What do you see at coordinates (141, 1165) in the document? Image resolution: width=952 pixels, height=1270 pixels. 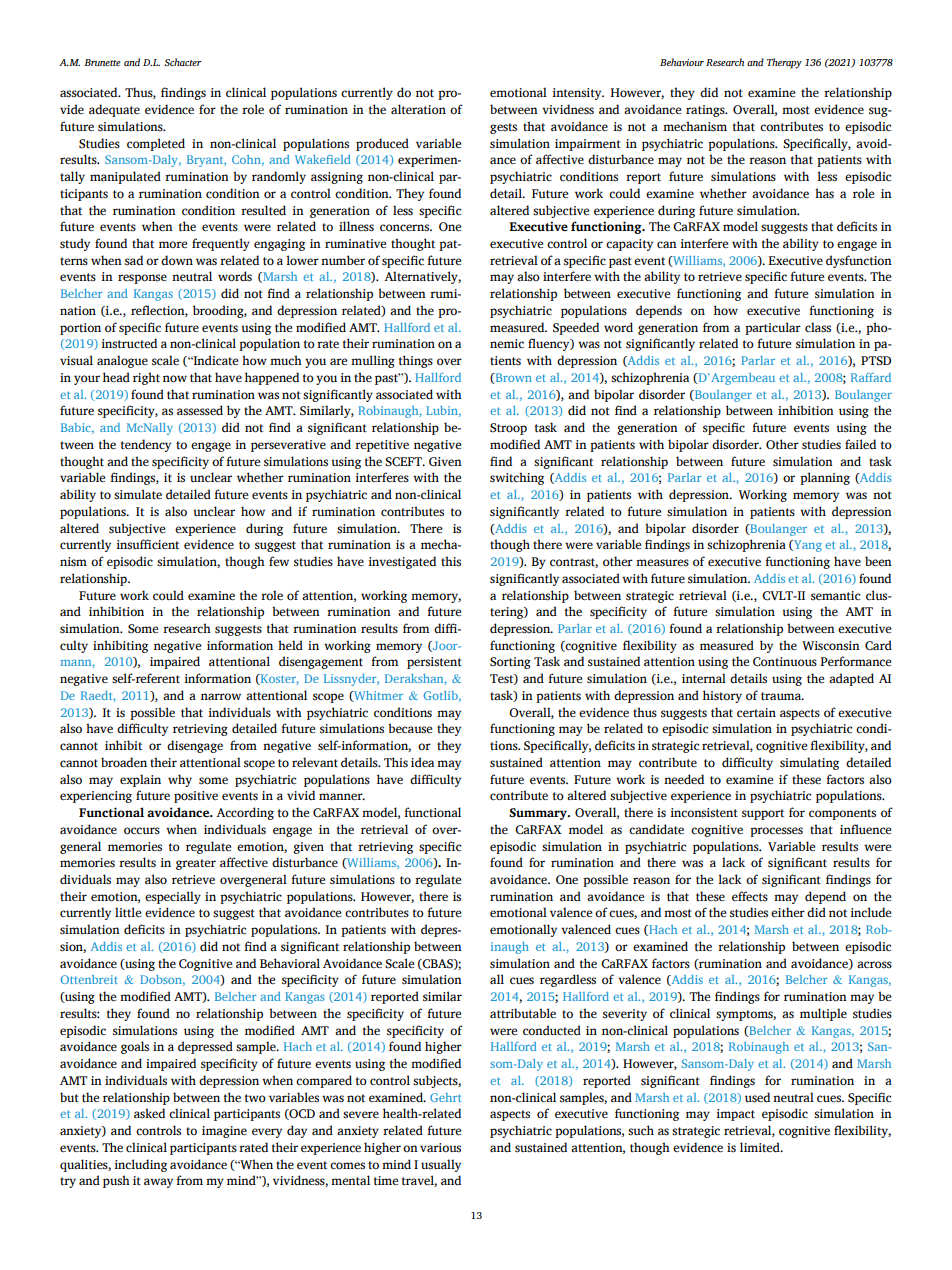 I see `including` at bounding box center [141, 1165].
